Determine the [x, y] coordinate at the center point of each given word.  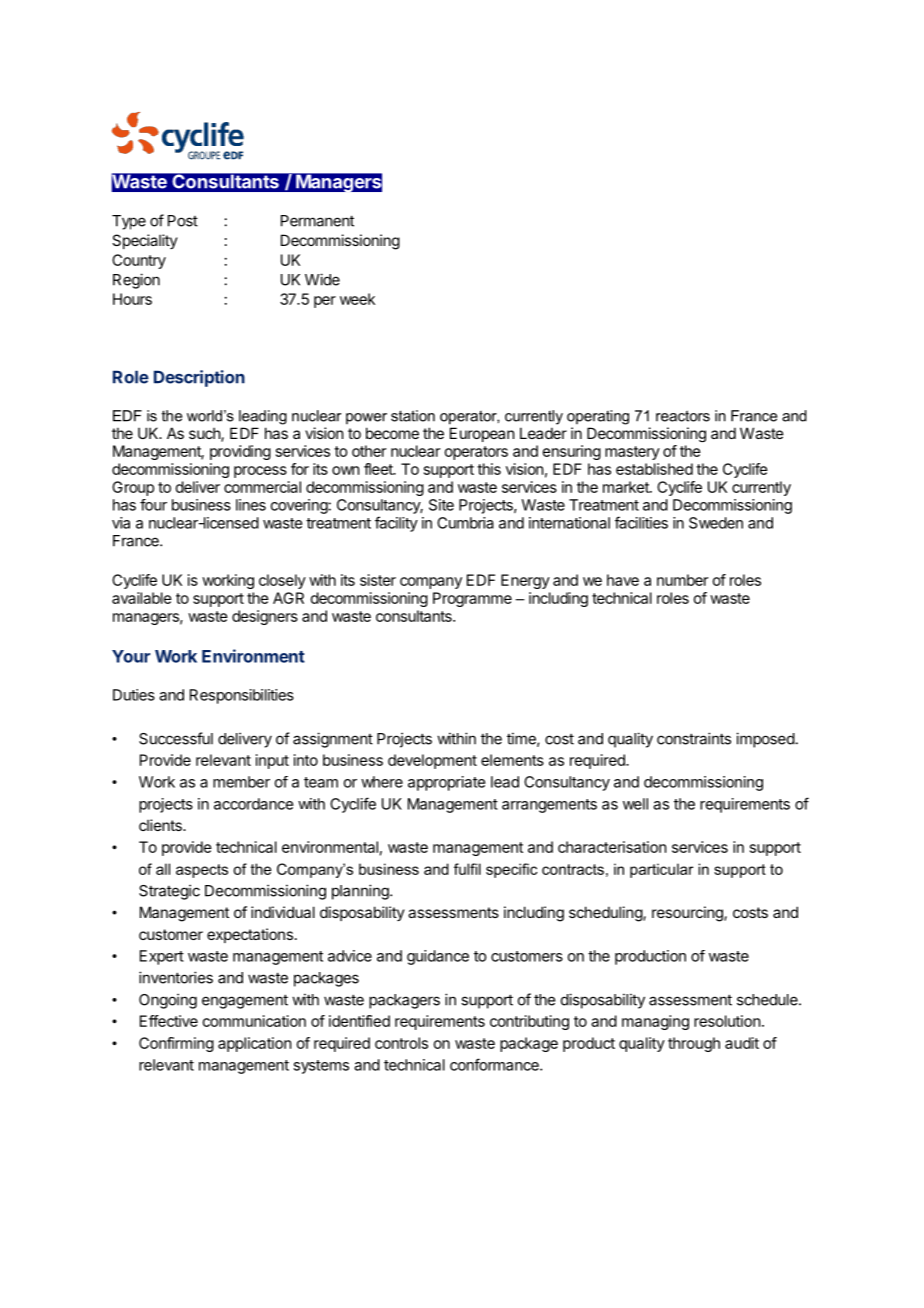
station [413, 416]
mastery [632, 453]
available [142, 598]
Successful [176, 738]
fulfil [467, 869]
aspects [202, 871]
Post [183, 221]
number [682, 580]
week [357, 299]
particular [661, 870]
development [432, 761]
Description [199, 378]
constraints [694, 738]
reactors [683, 416]
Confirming [176, 1044]
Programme [472, 599]
